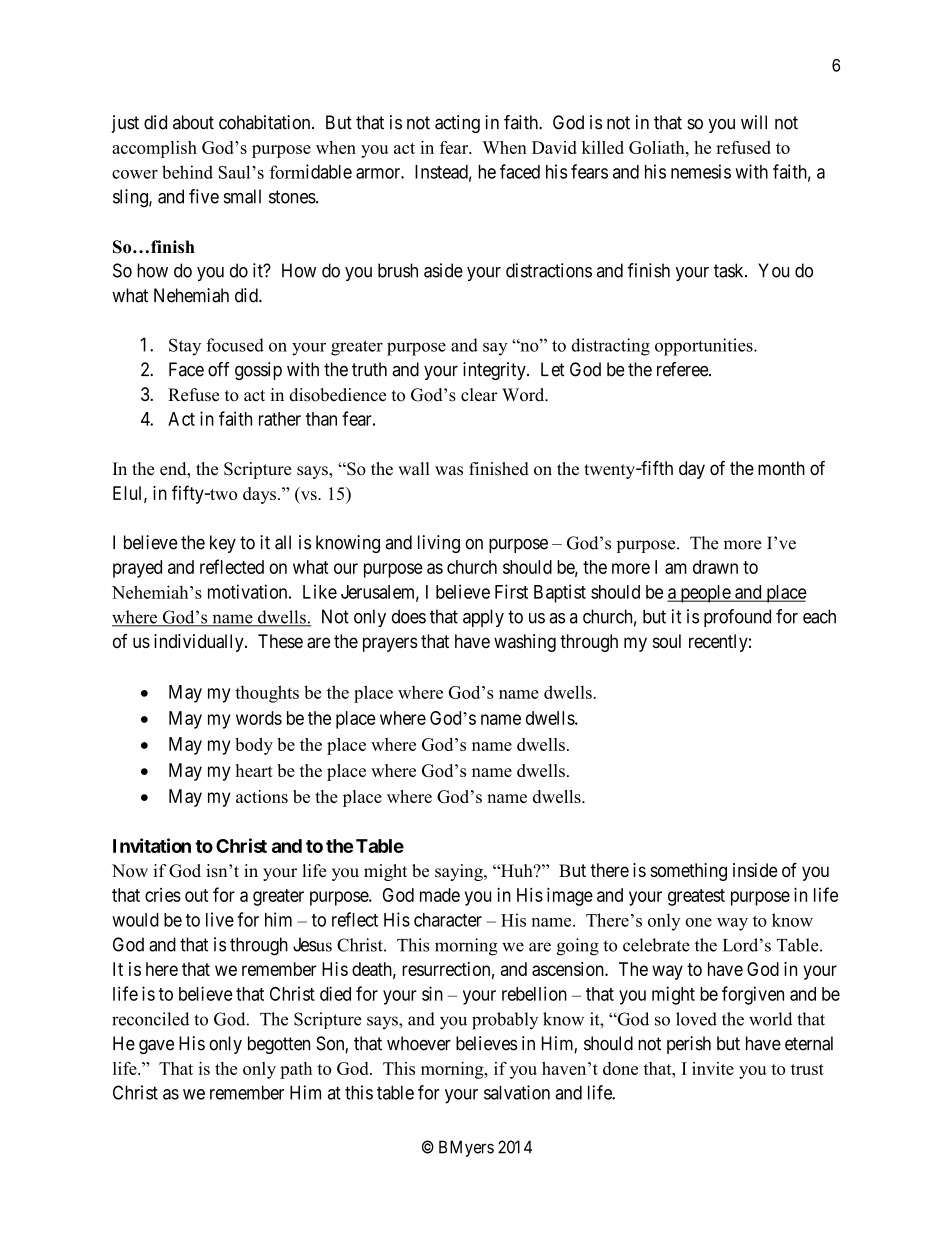  I want to click on gave, so click(156, 1047).
